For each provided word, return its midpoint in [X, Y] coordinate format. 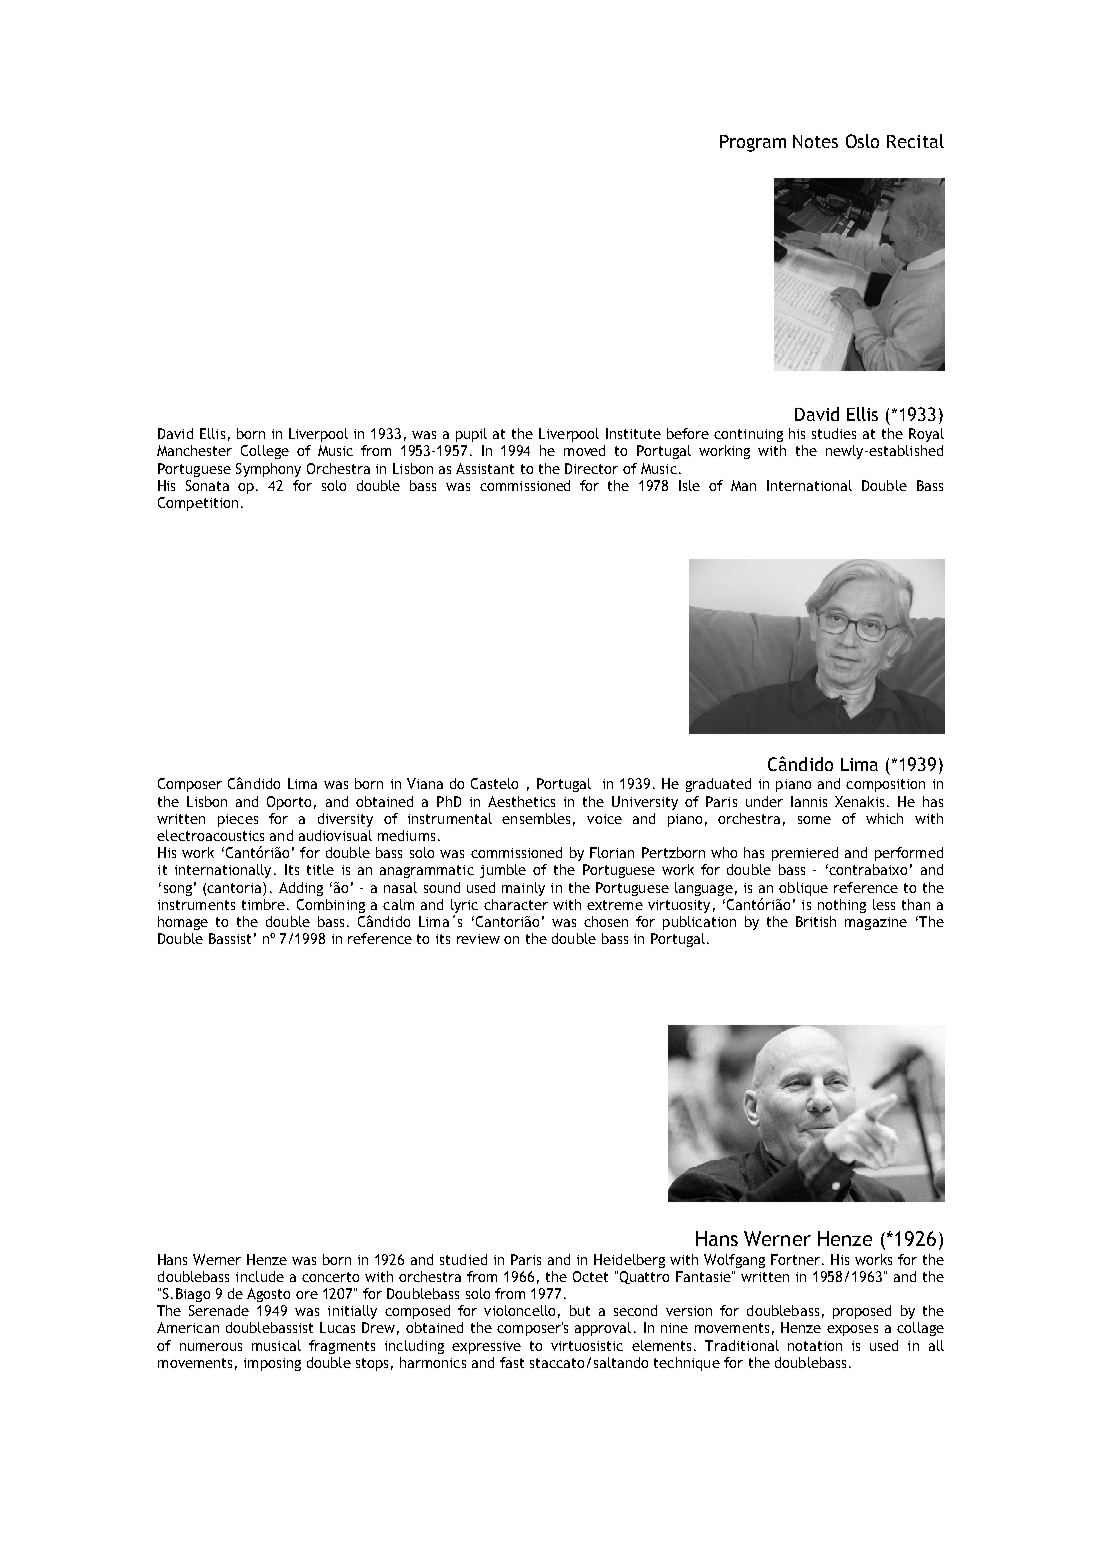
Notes [815, 141]
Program [753, 143]
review [478, 939]
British [816, 921]
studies [834, 433]
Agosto [268, 1295]
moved [584, 450]
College [265, 452]
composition [885, 785]
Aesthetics [521, 801]
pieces [238, 820]
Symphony [268, 470]
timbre [263, 904]
